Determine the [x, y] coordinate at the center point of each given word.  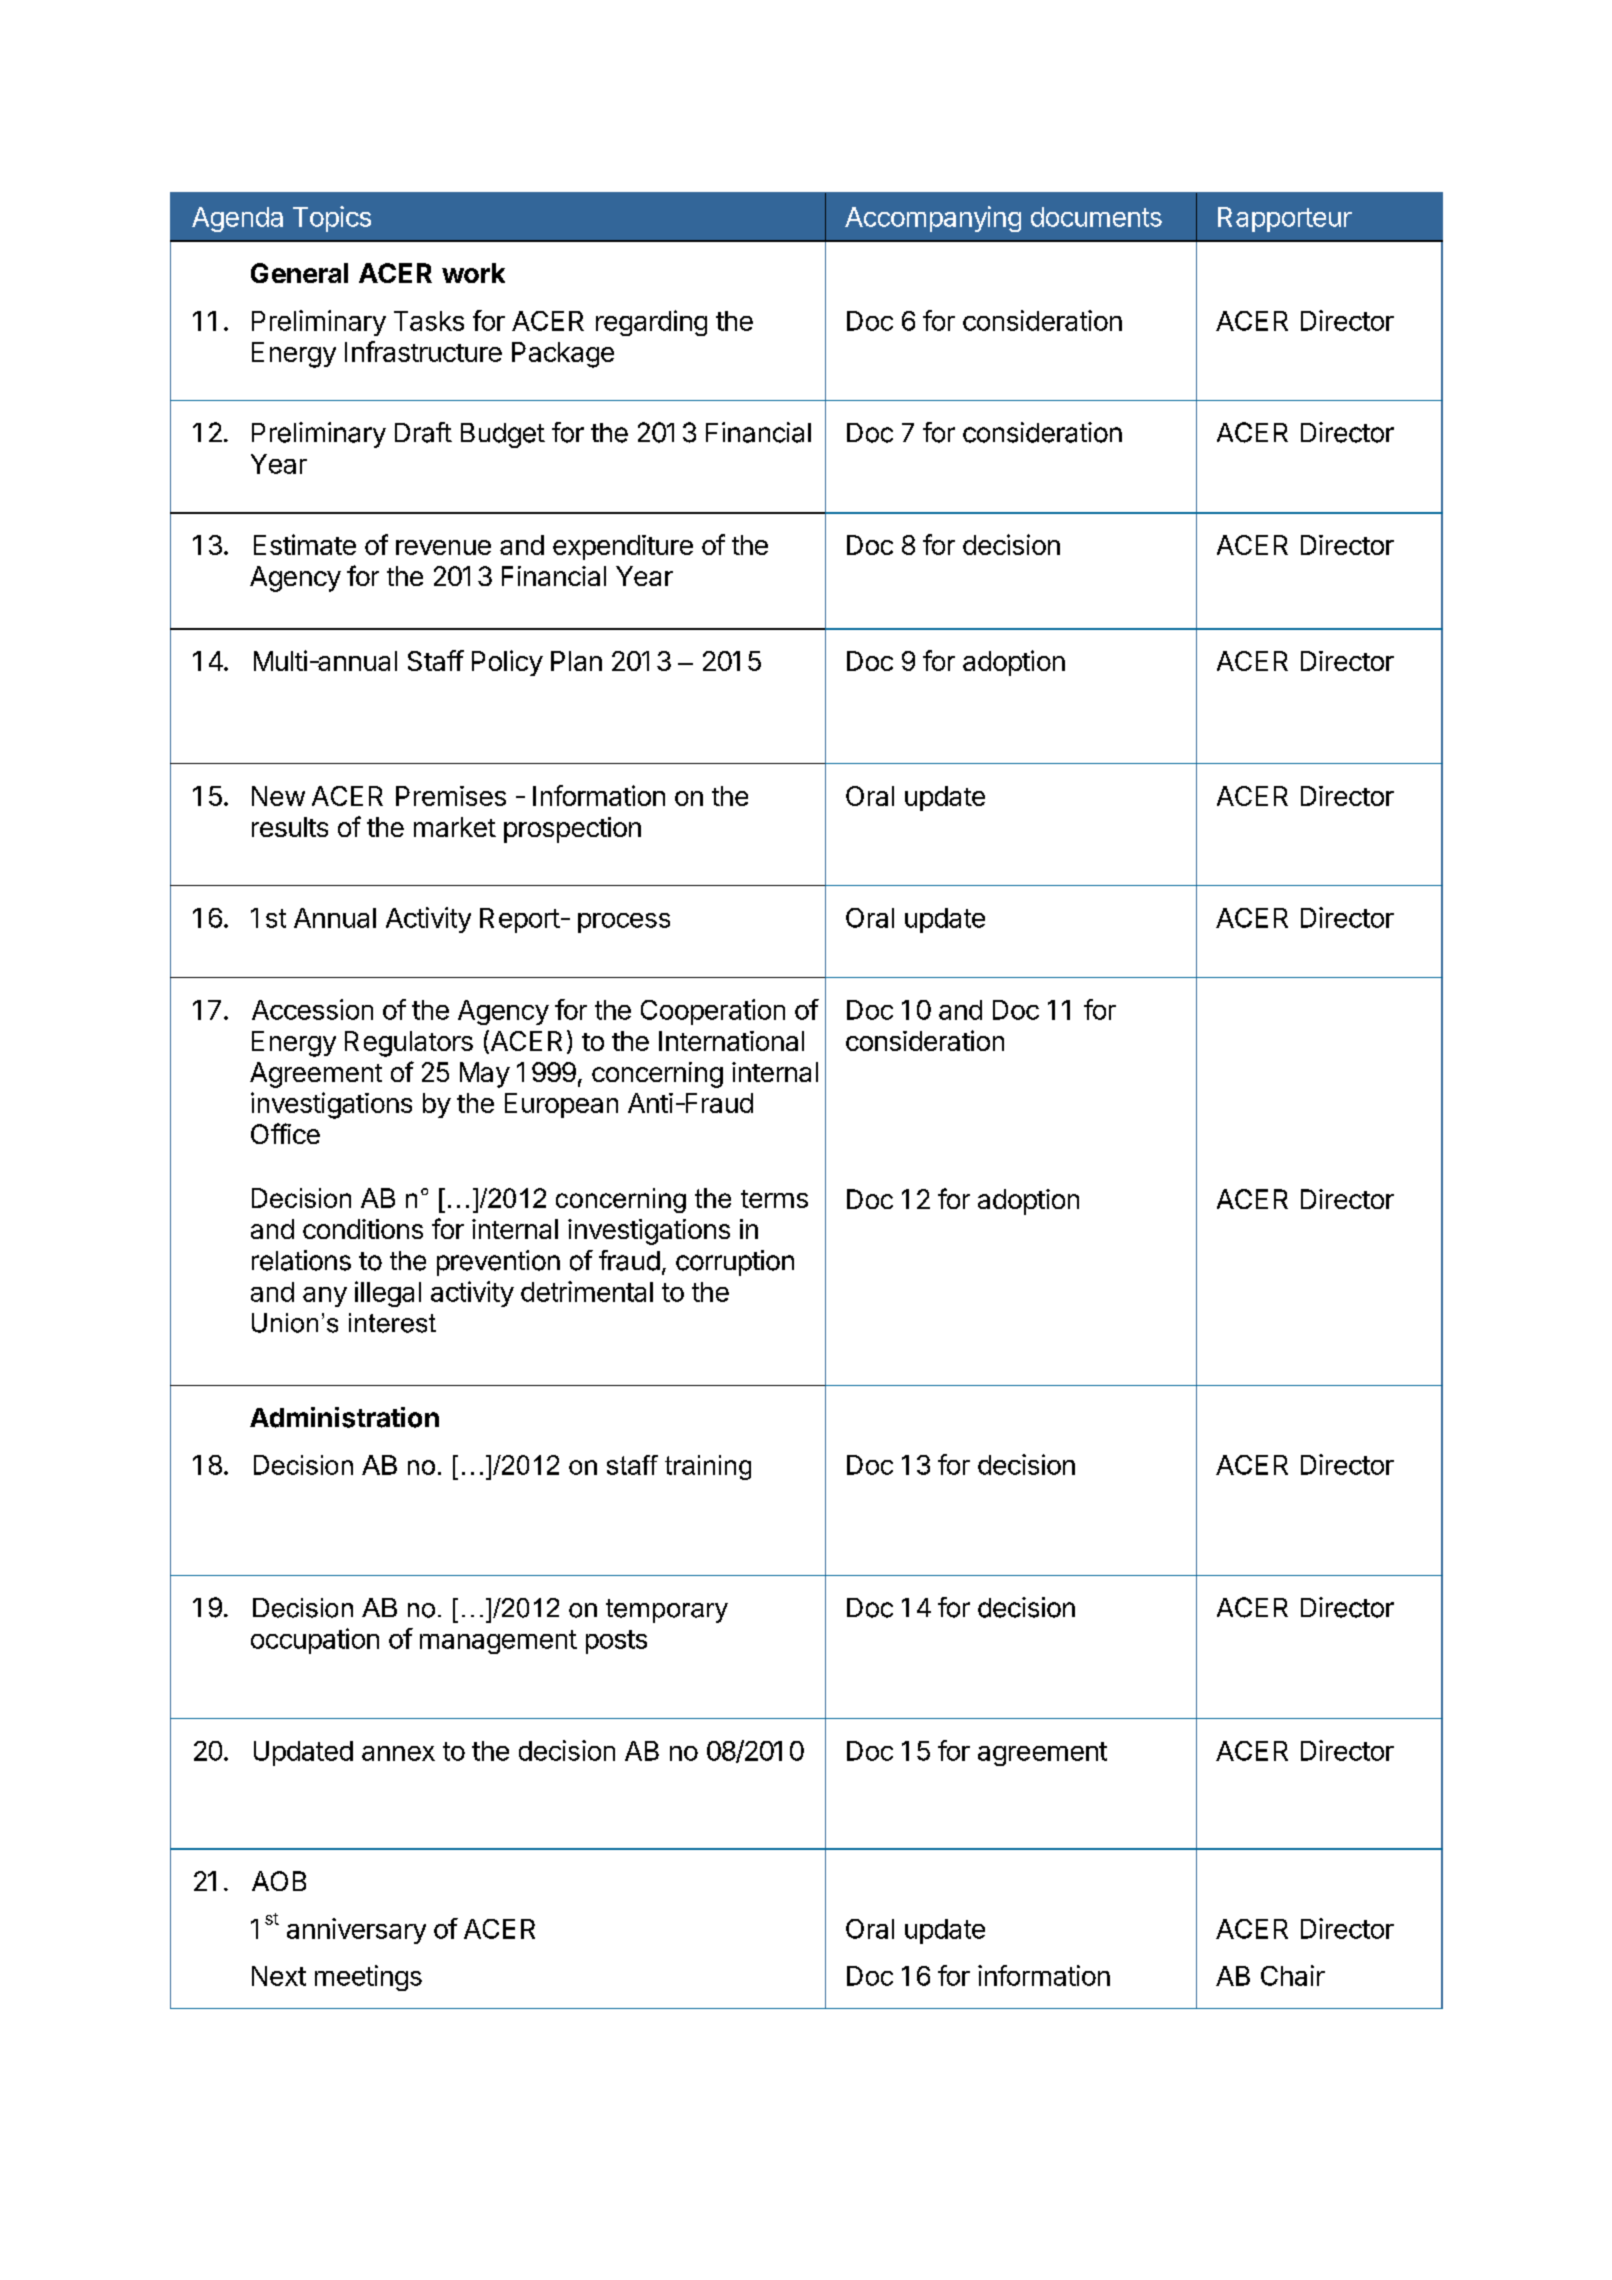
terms [774, 1199]
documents [1096, 217]
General [299, 273]
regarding [651, 323]
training [708, 1467]
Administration [344, 1417]
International [731, 1041]
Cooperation [713, 1012]
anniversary [356, 1931]
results [290, 827]
